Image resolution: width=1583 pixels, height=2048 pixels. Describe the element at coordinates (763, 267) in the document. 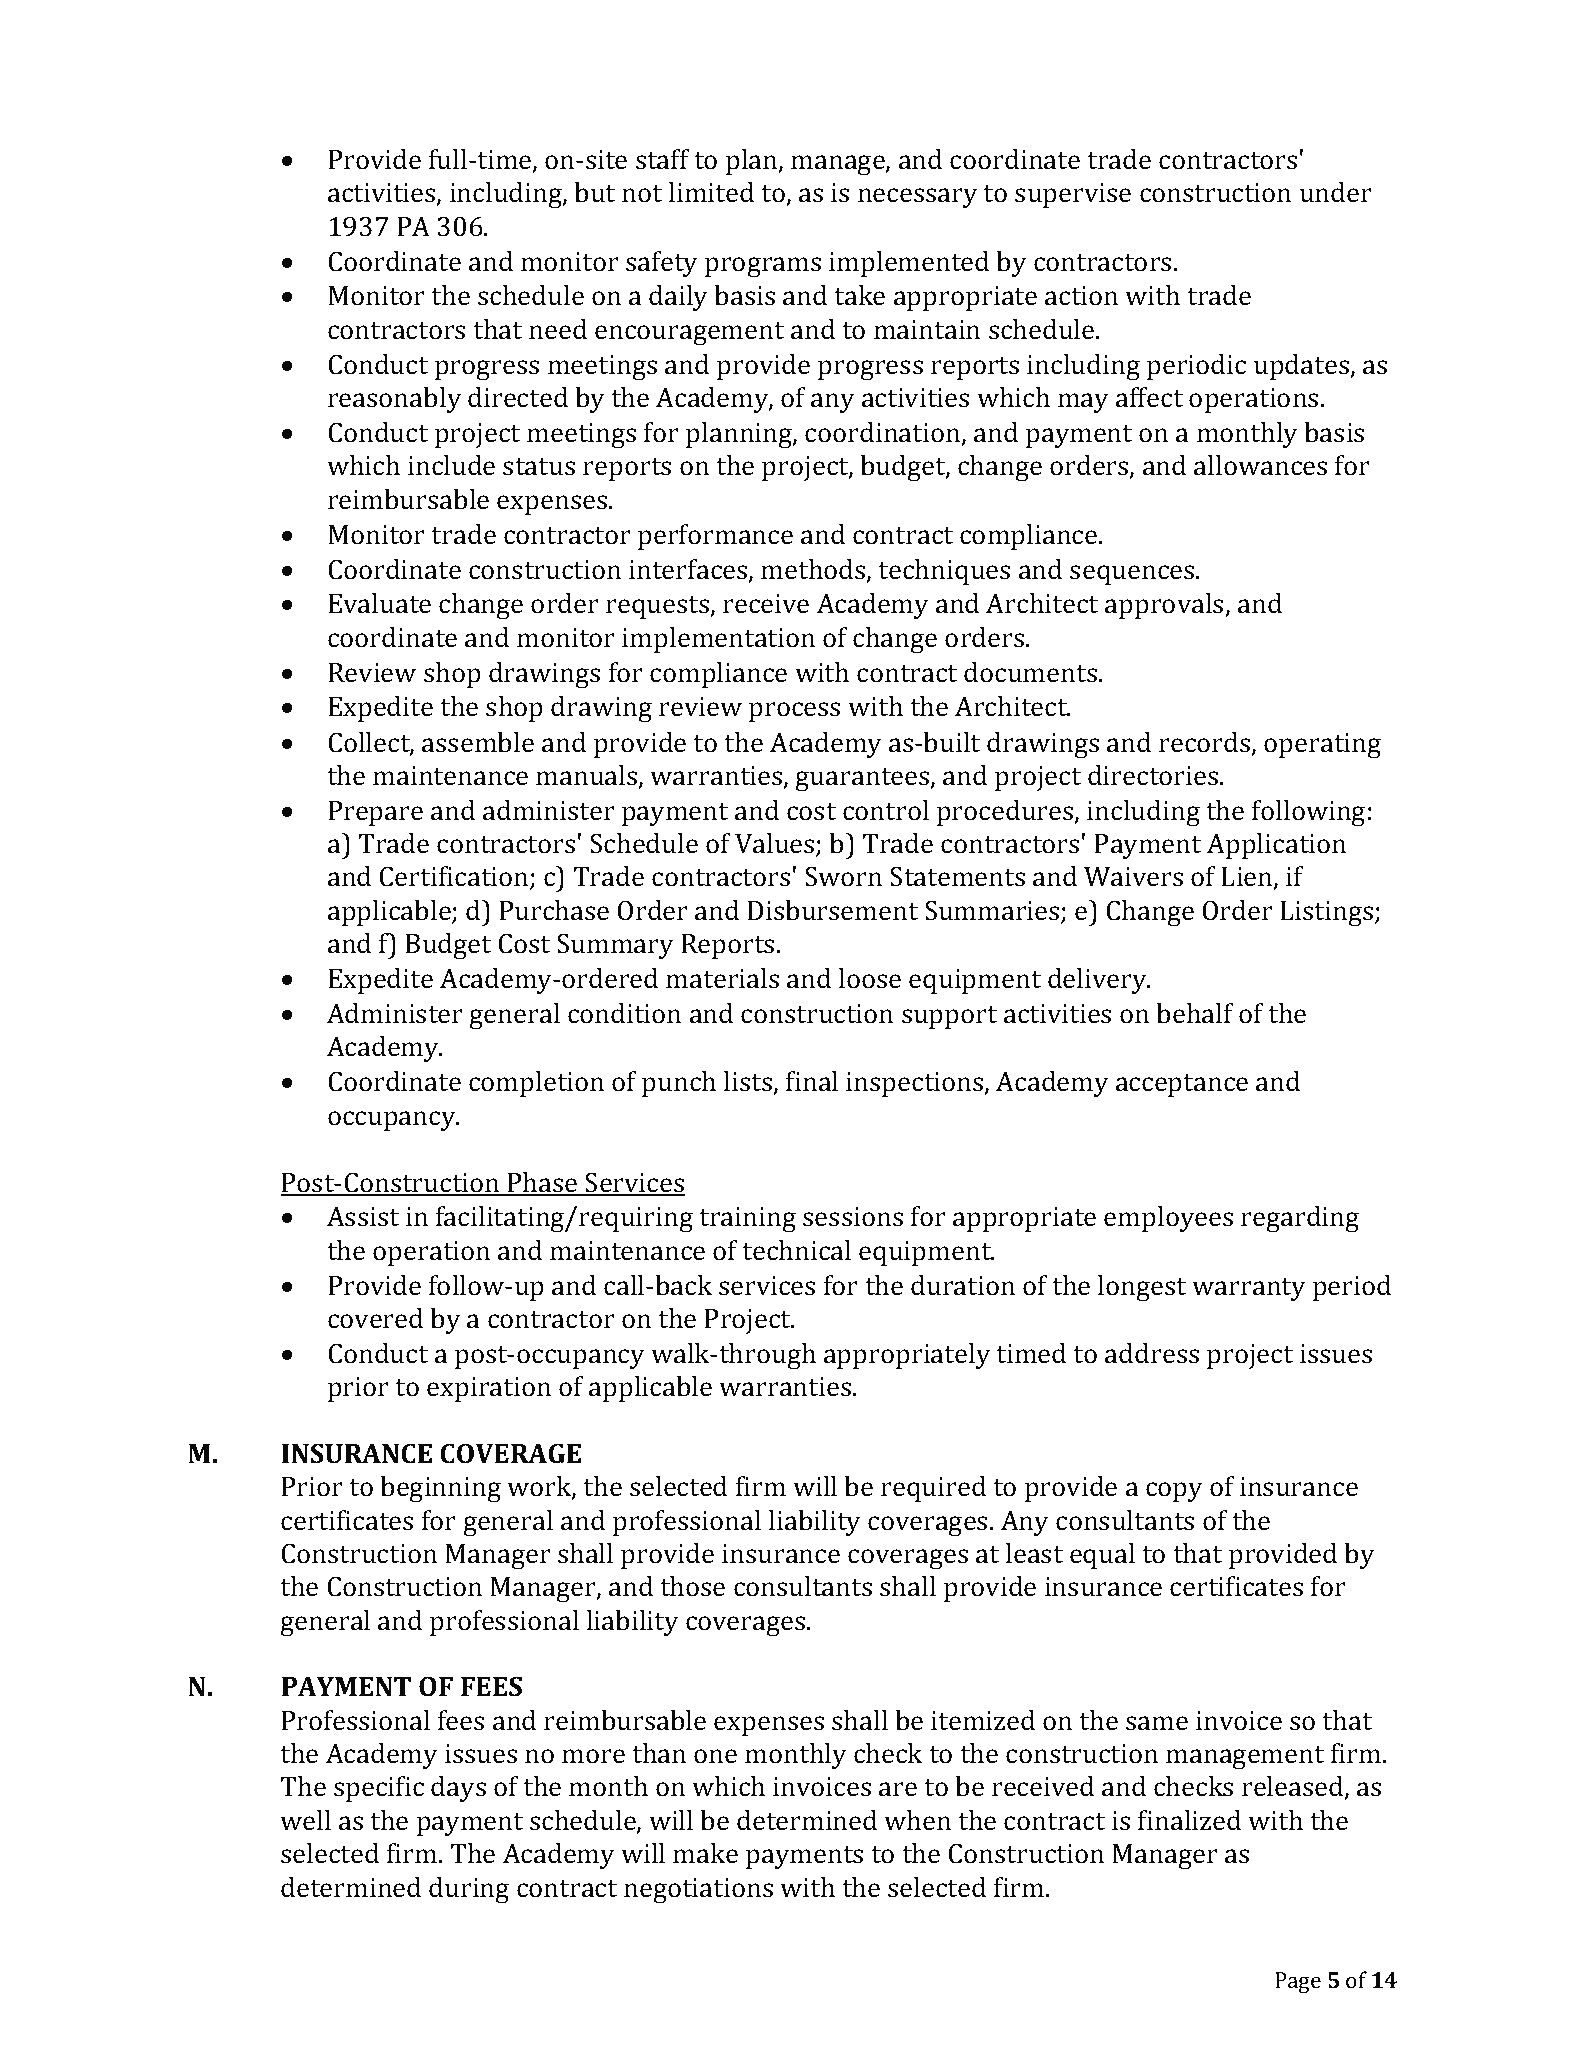

I see `programs` at that location.
